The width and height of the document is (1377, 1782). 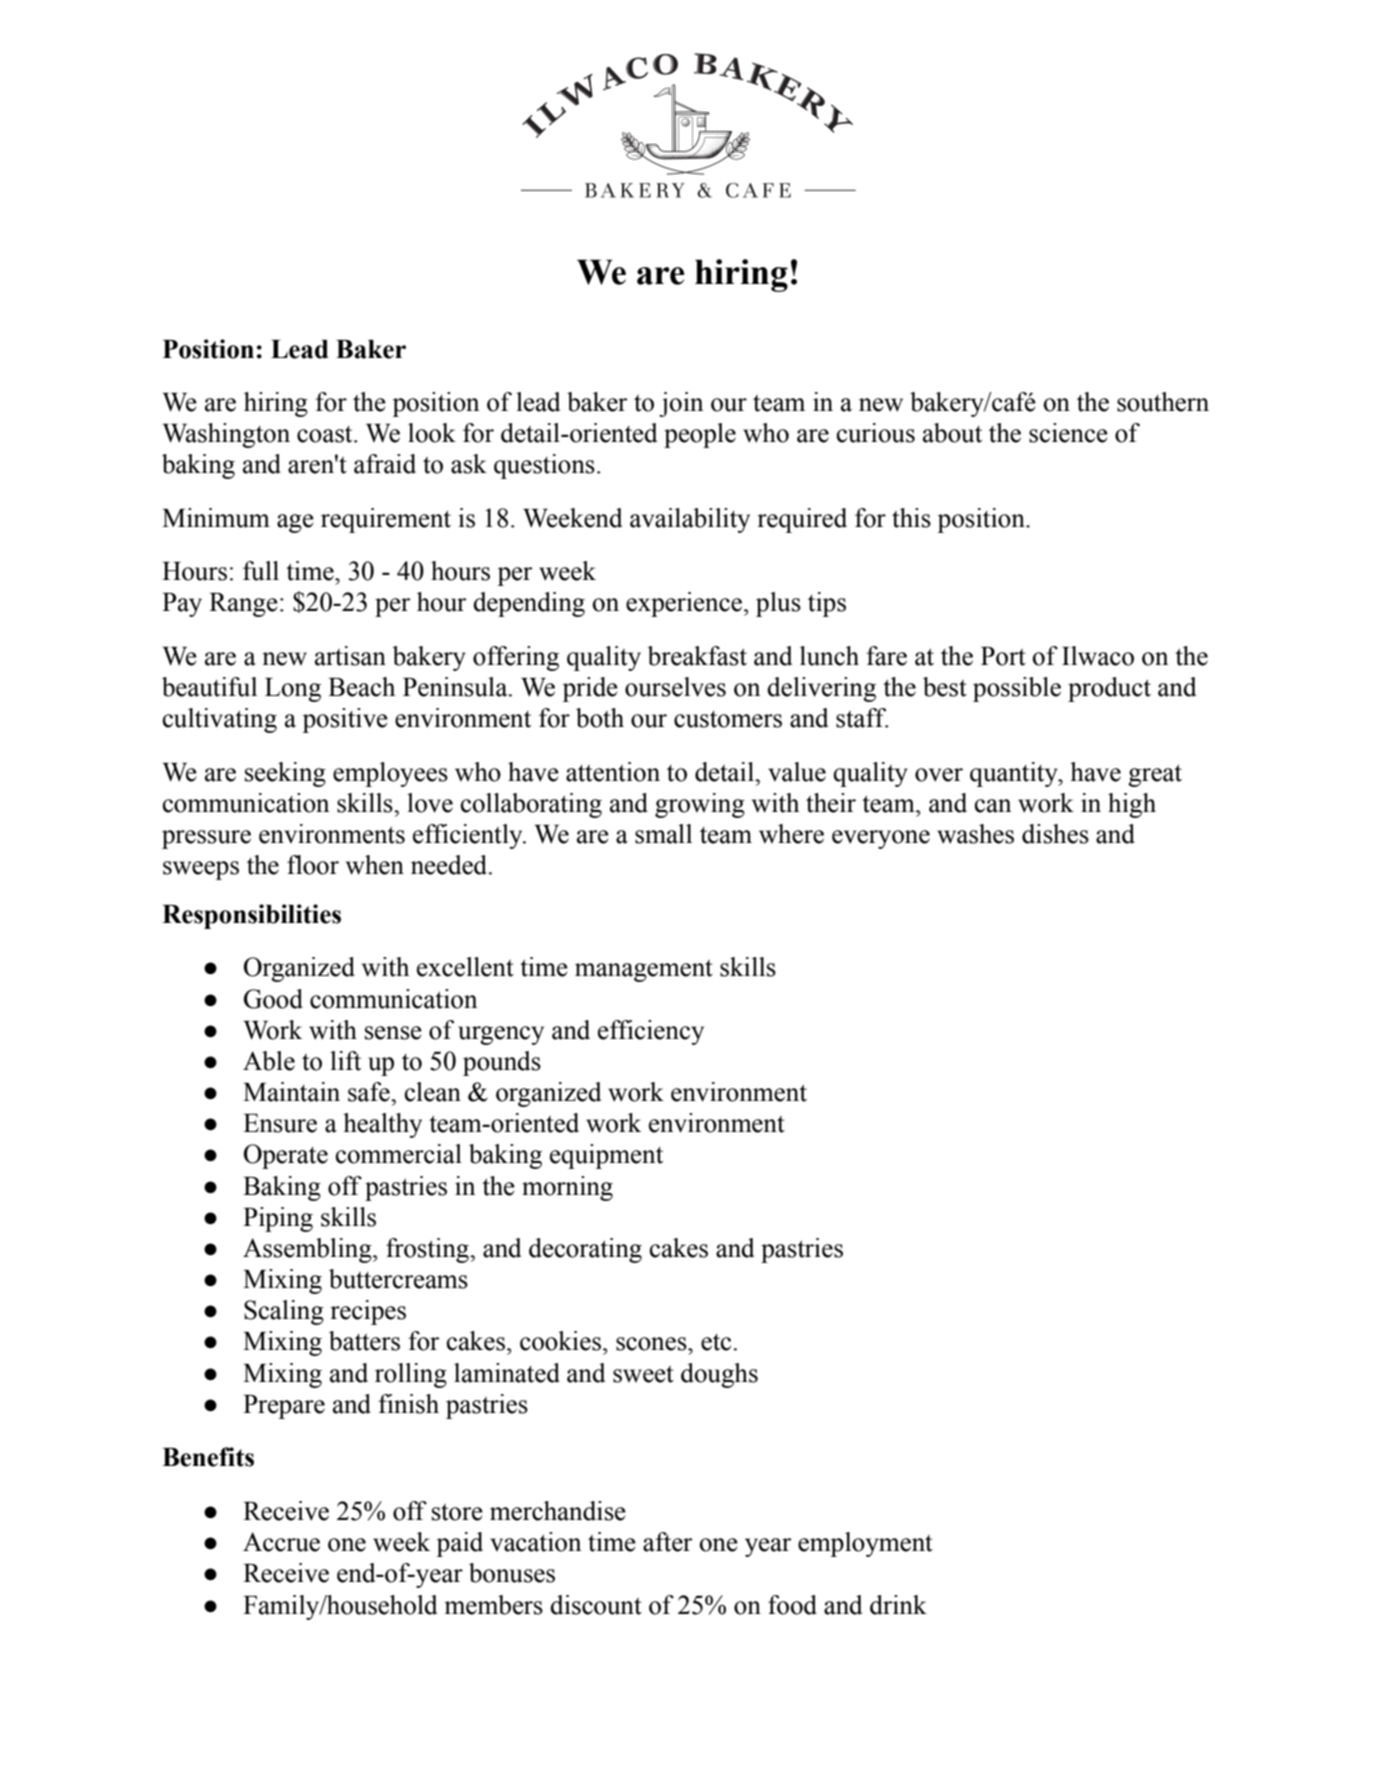 What do you see at coordinates (651, 1032) in the document?
I see `efficiency` at bounding box center [651, 1032].
